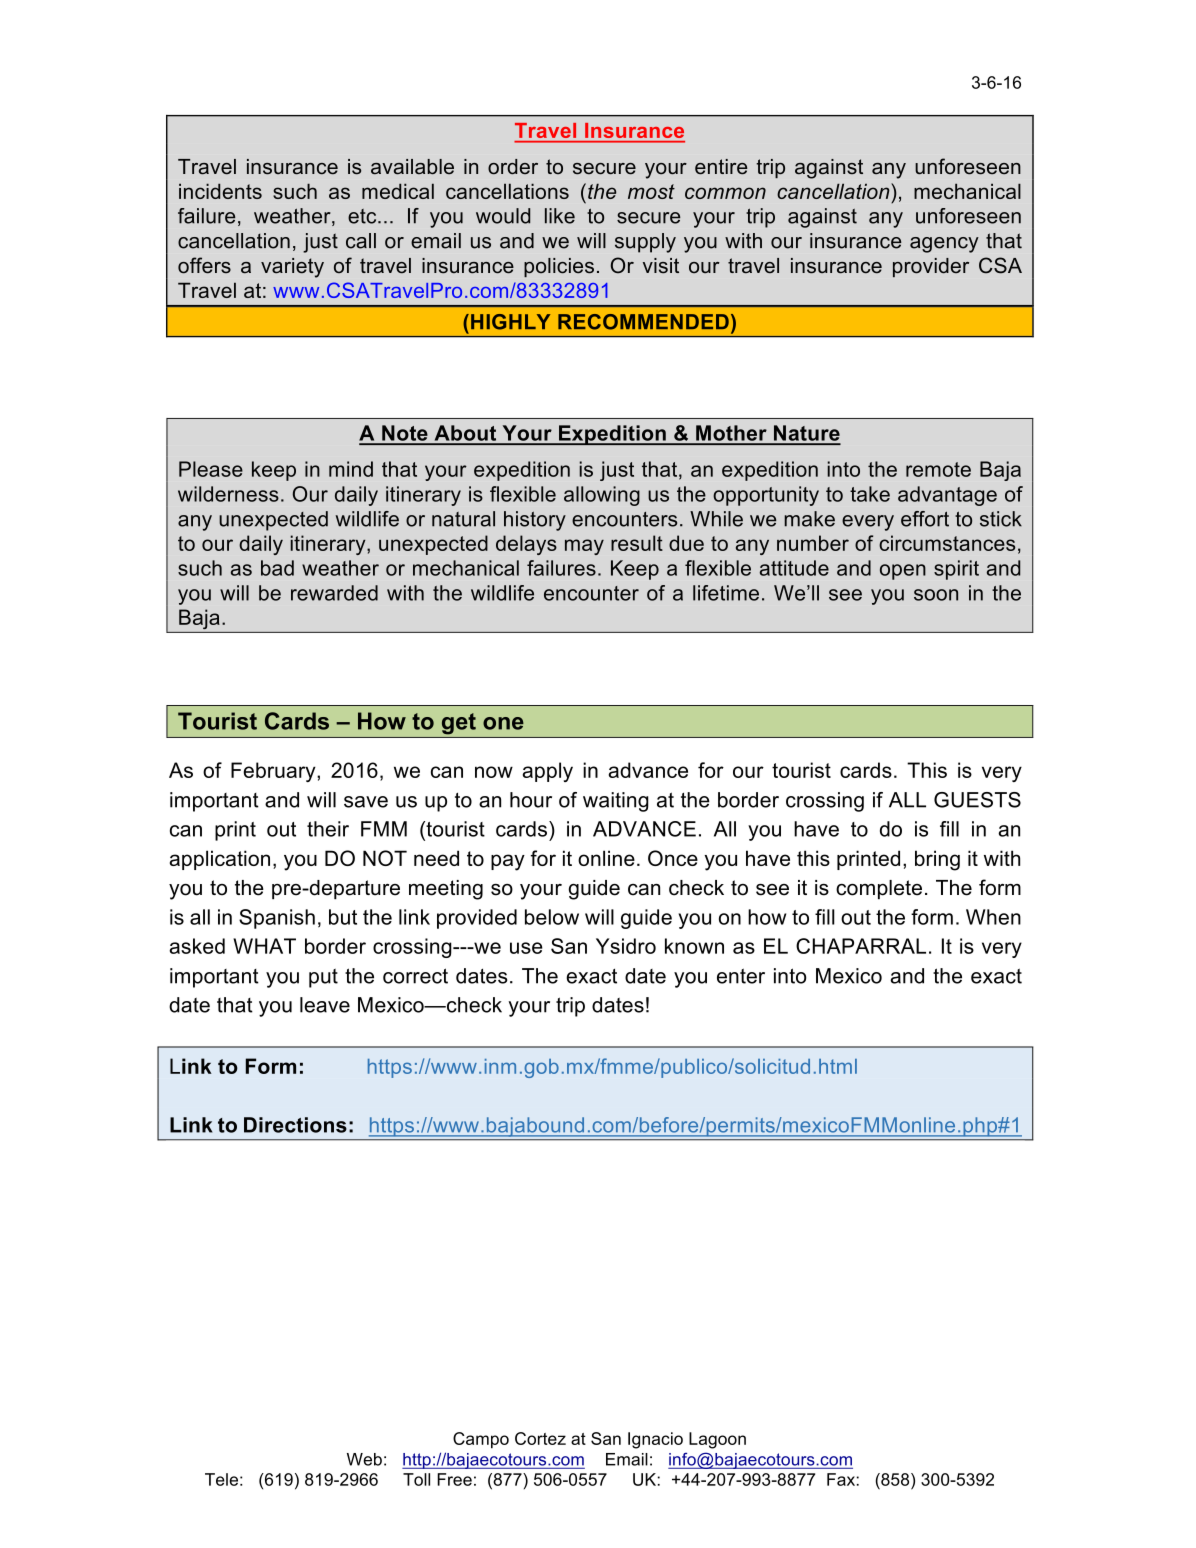 This image has width=1196, height=1548. What do you see at coordinates (560, 216) in the image?
I see `like` at bounding box center [560, 216].
